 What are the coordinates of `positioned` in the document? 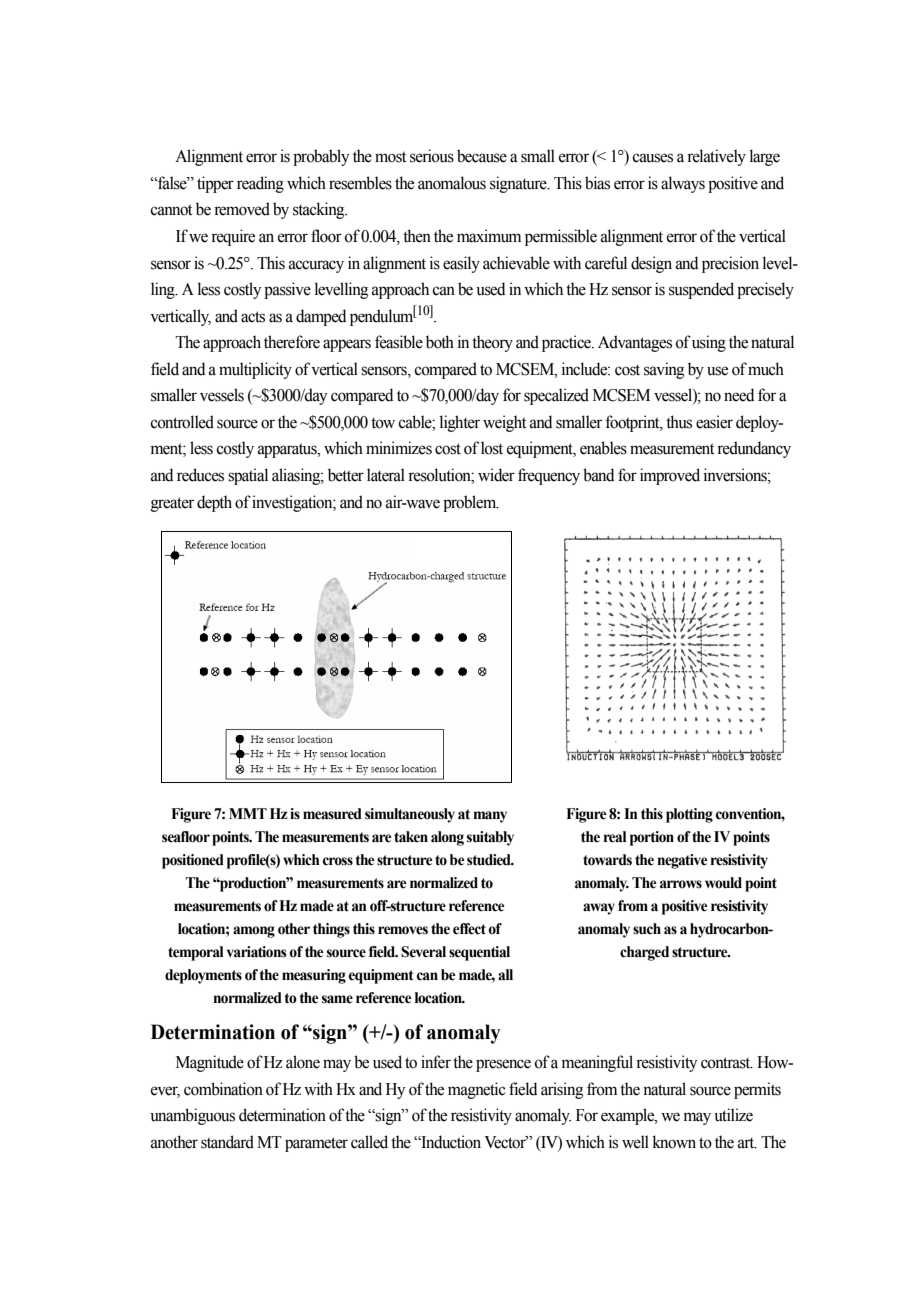 It's located at (193, 861).
